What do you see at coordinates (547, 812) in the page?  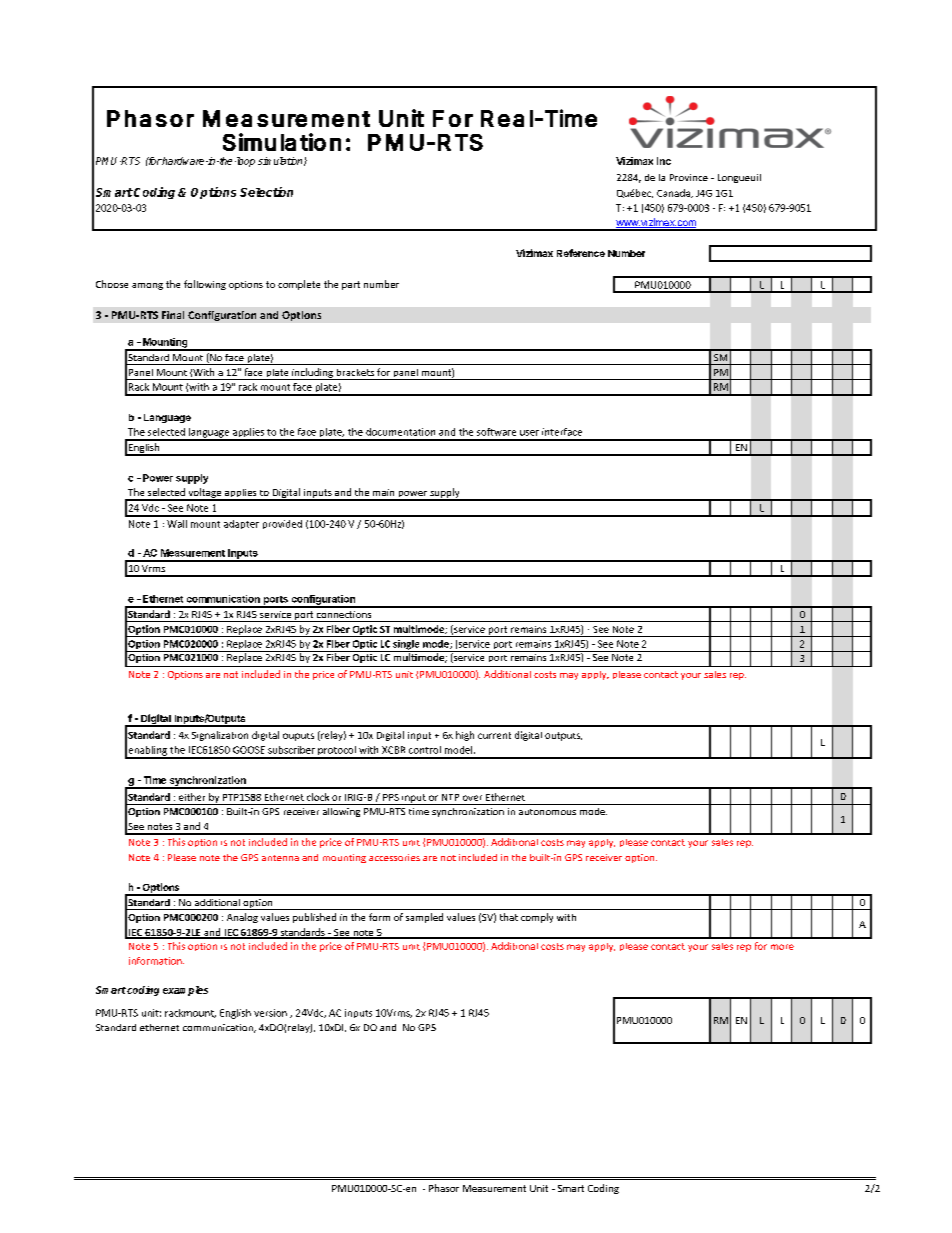 I see `autonomous` at bounding box center [547, 812].
